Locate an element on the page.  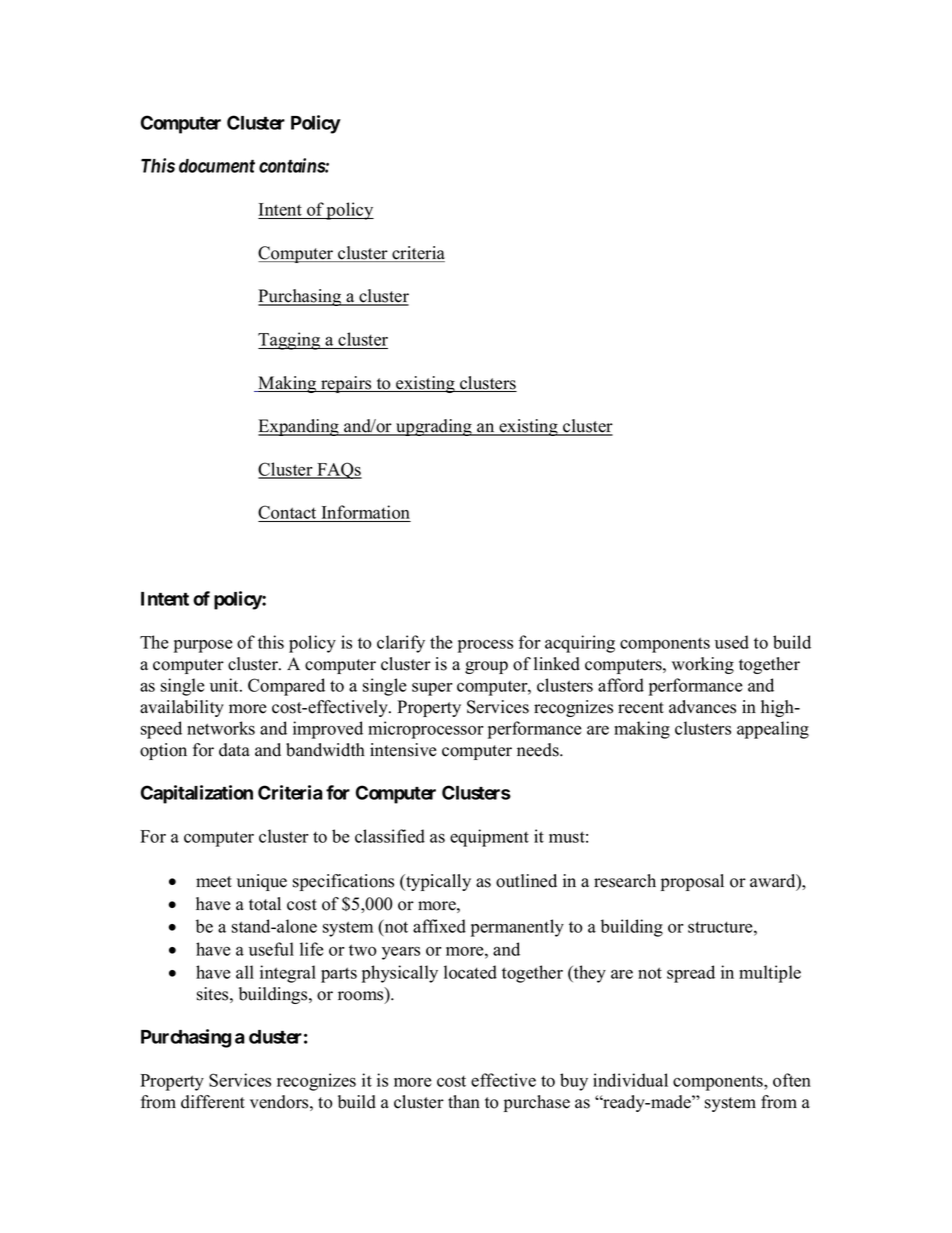
Expanding is located at coordinates (299, 427).
